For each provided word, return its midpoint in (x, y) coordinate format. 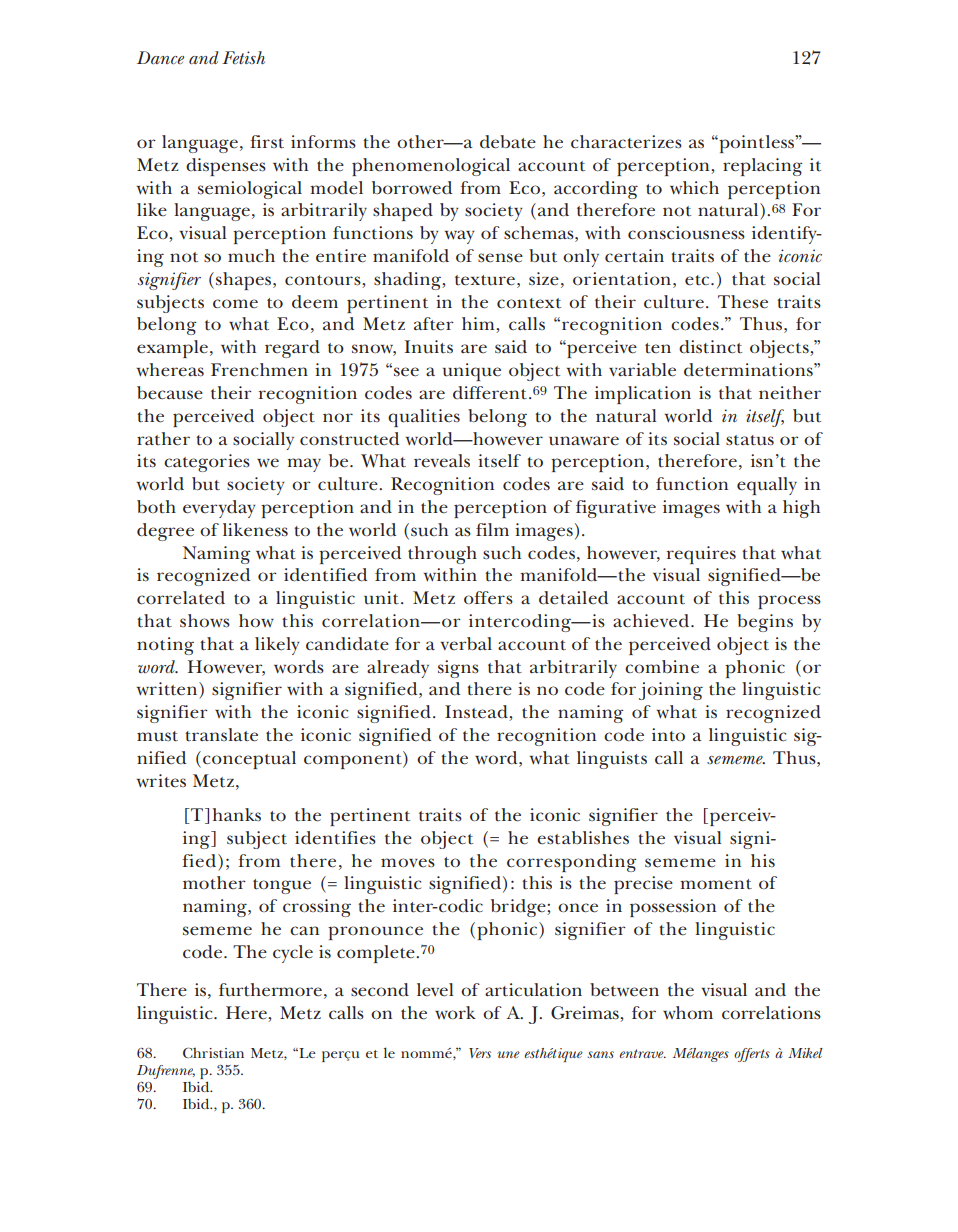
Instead (477, 713)
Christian (213, 1052)
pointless (756, 144)
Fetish (243, 57)
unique (472, 372)
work (455, 1012)
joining (671, 691)
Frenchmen (259, 370)
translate (221, 735)
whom (688, 1012)
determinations (749, 370)
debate (508, 142)
